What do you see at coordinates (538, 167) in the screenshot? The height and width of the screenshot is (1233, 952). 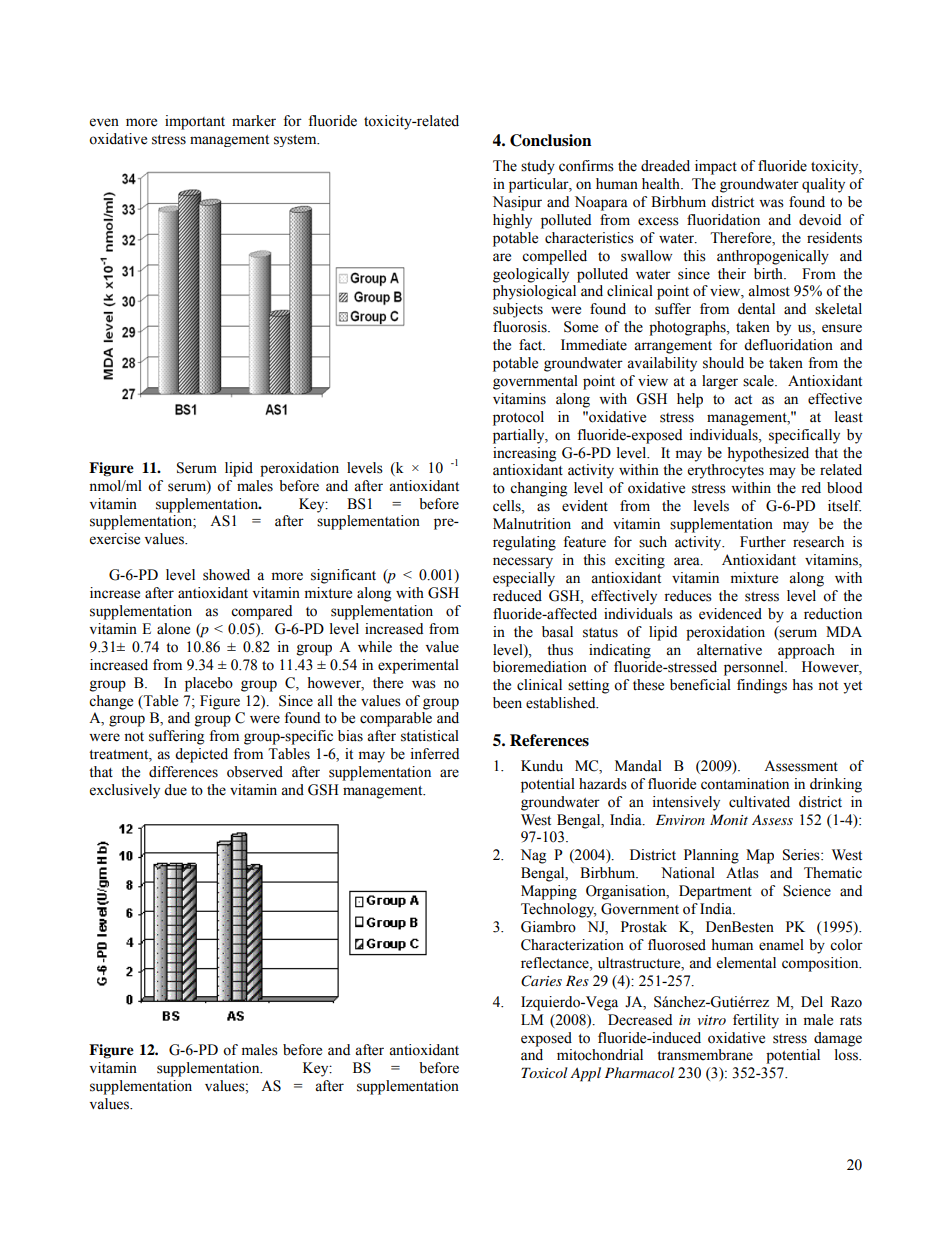 I see `study` at bounding box center [538, 167].
